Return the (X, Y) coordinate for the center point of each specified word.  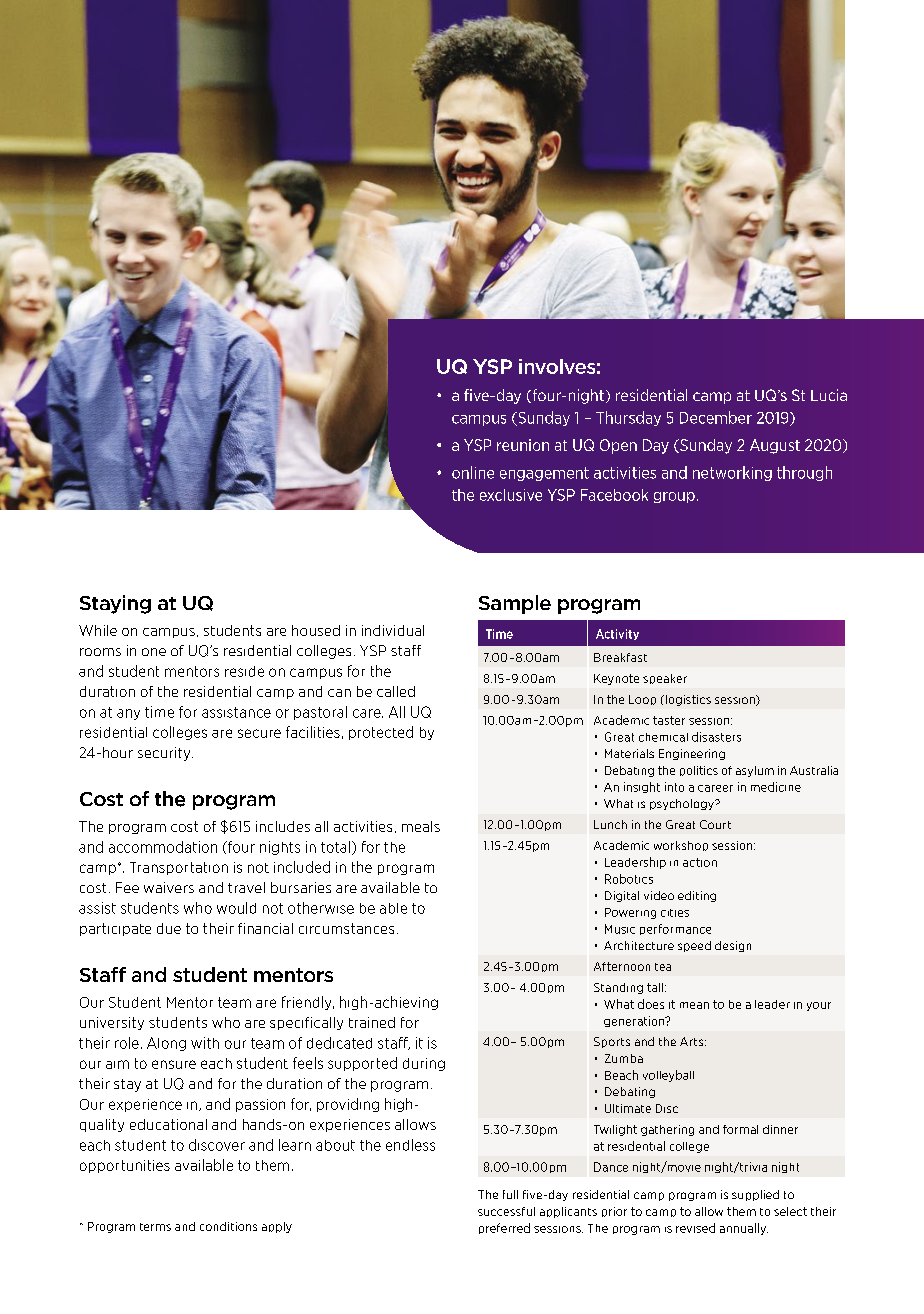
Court (715, 824)
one (154, 652)
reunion (523, 445)
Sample (515, 604)
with (205, 1043)
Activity (617, 634)
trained (372, 1022)
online (473, 472)
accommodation (163, 847)
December (716, 417)
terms (155, 1227)
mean (694, 1005)
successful (506, 1211)
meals (421, 826)
